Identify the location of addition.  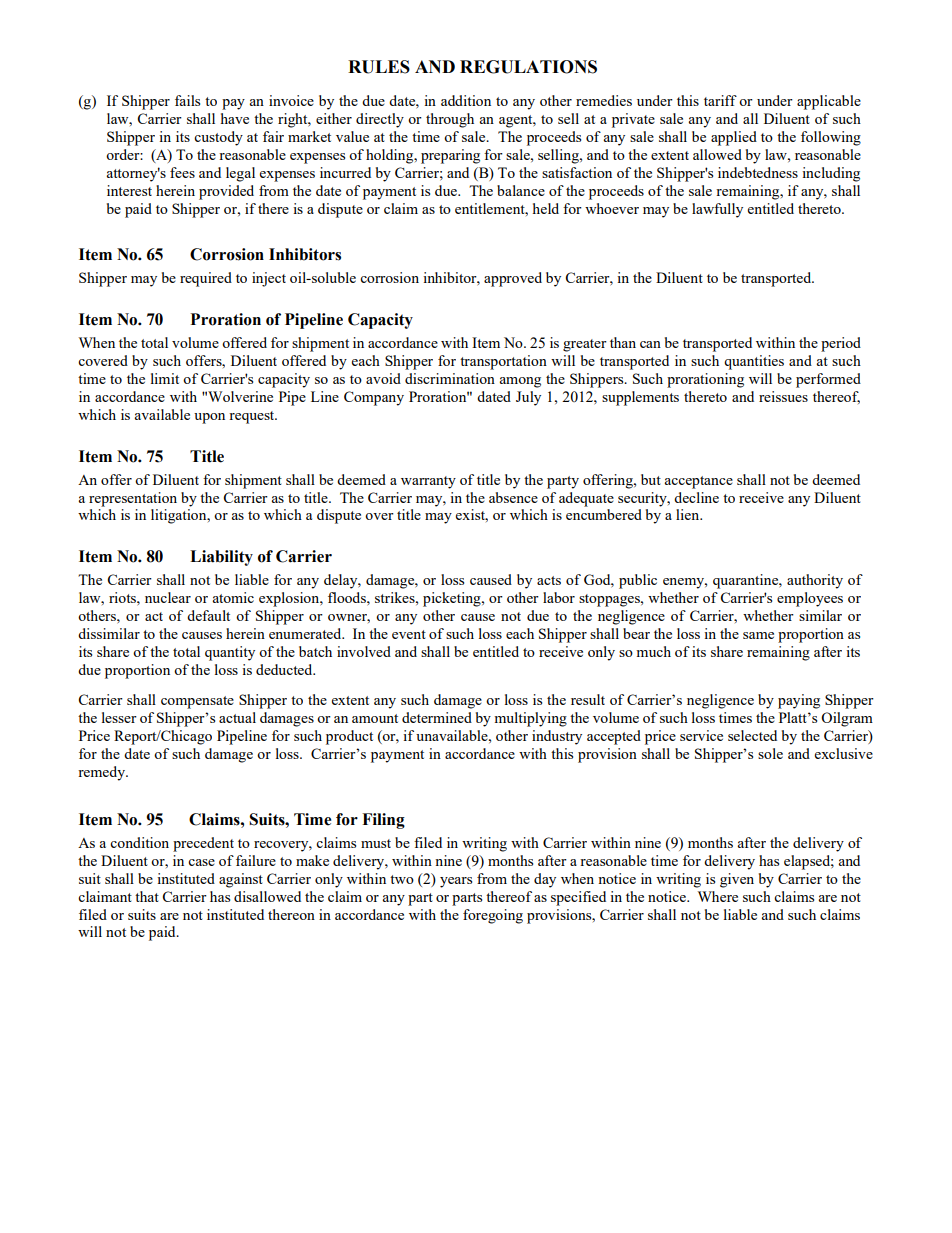
(466, 100).
